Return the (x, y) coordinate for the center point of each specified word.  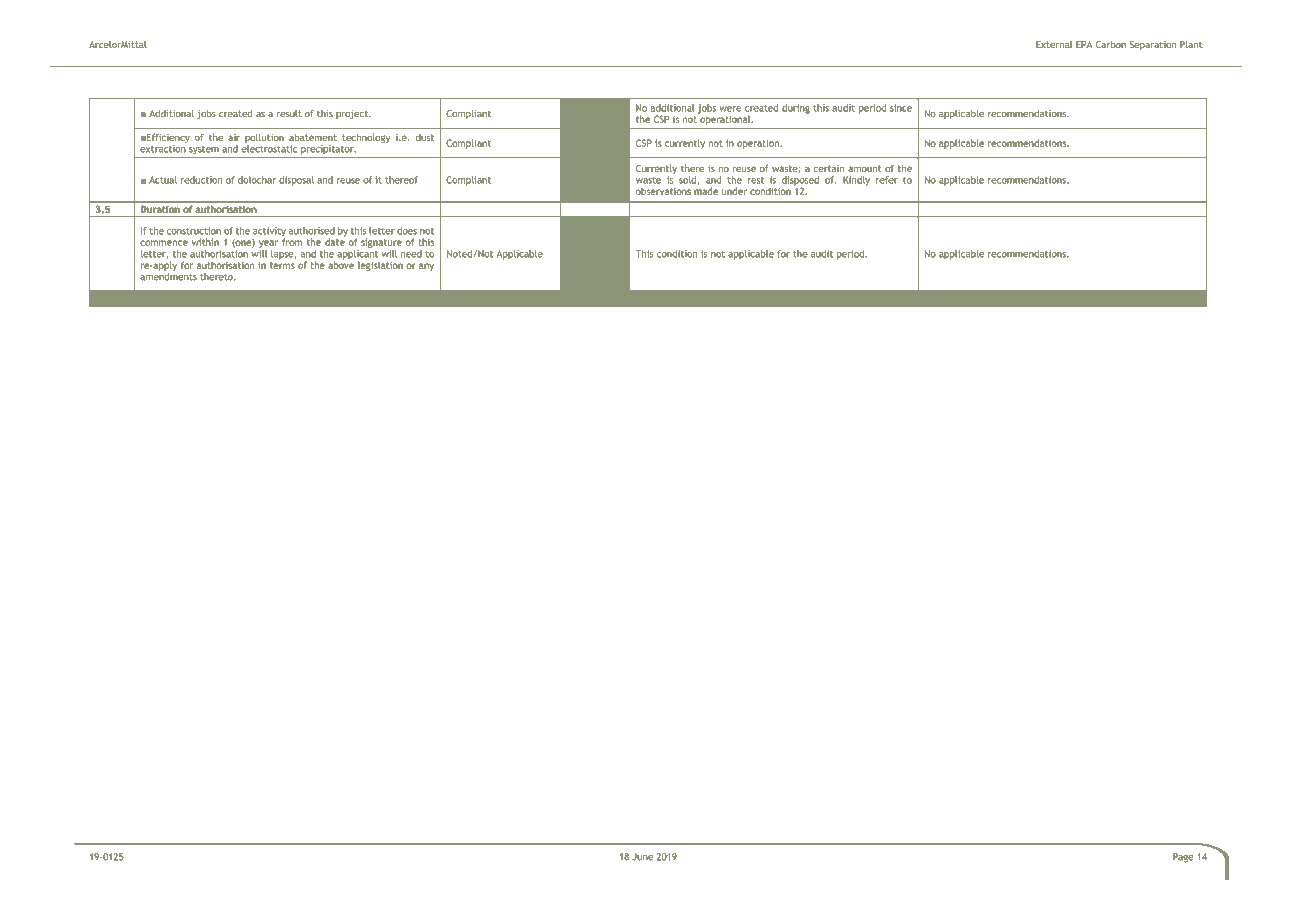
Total (458, 298)
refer (887, 180)
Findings (492, 300)
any (426, 267)
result (289, 114)
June (642, 857)
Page (1183, 858)
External (1054, 45)
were (730, 109)
